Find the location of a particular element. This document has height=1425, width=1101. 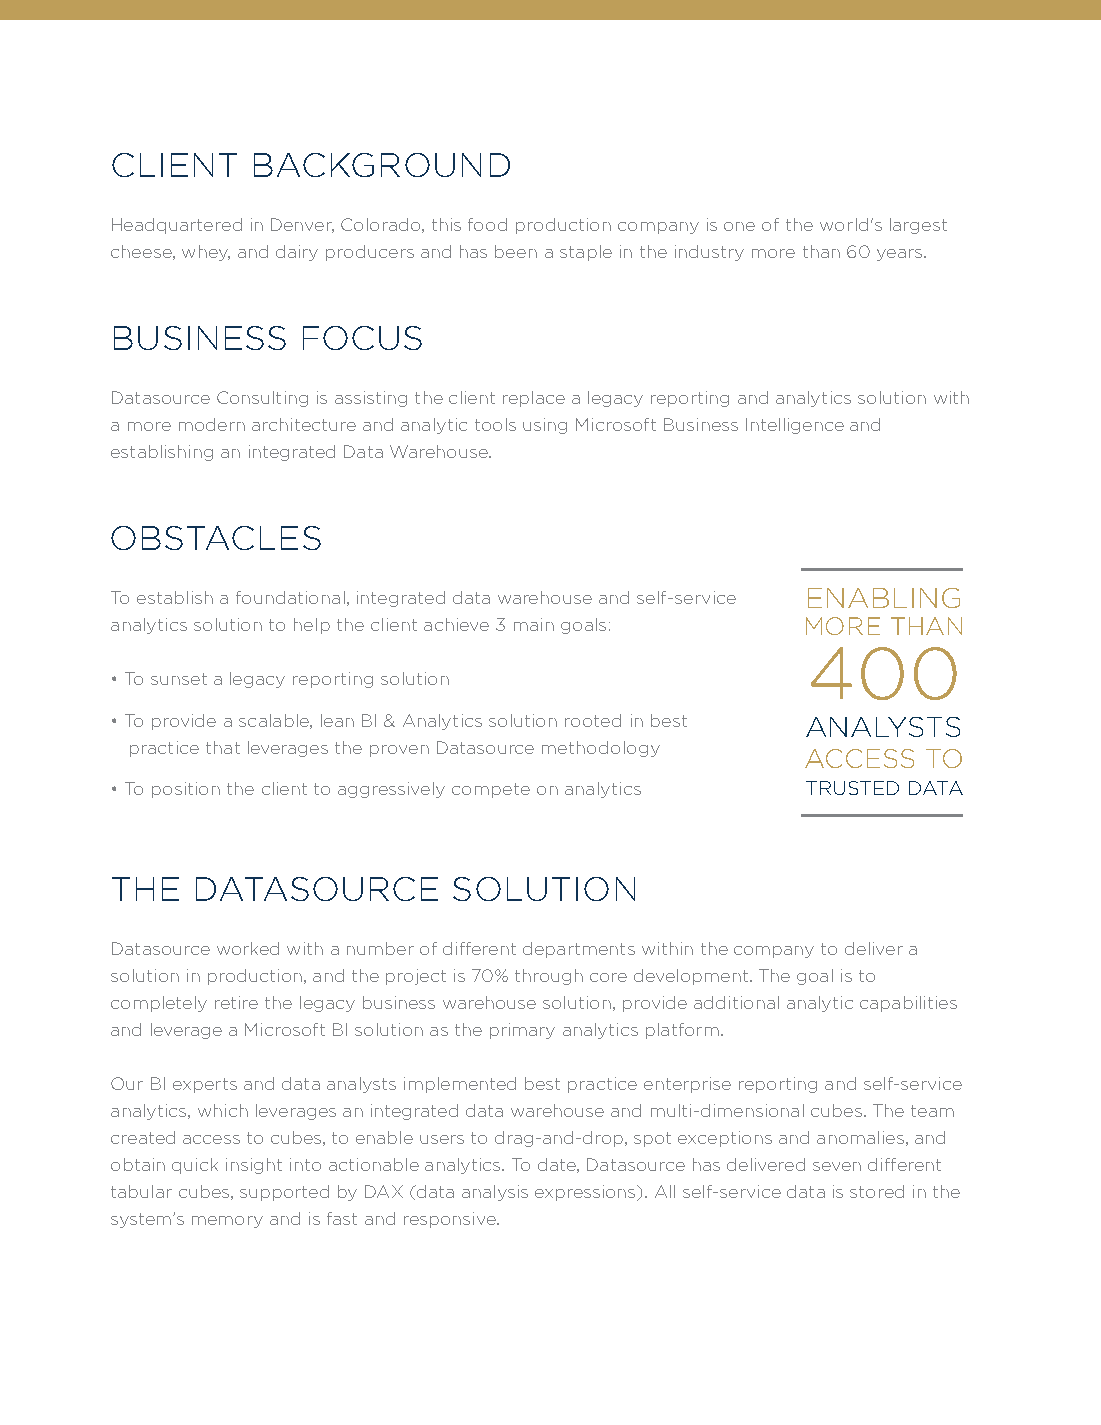

food is located at coordinates (487, 224).
